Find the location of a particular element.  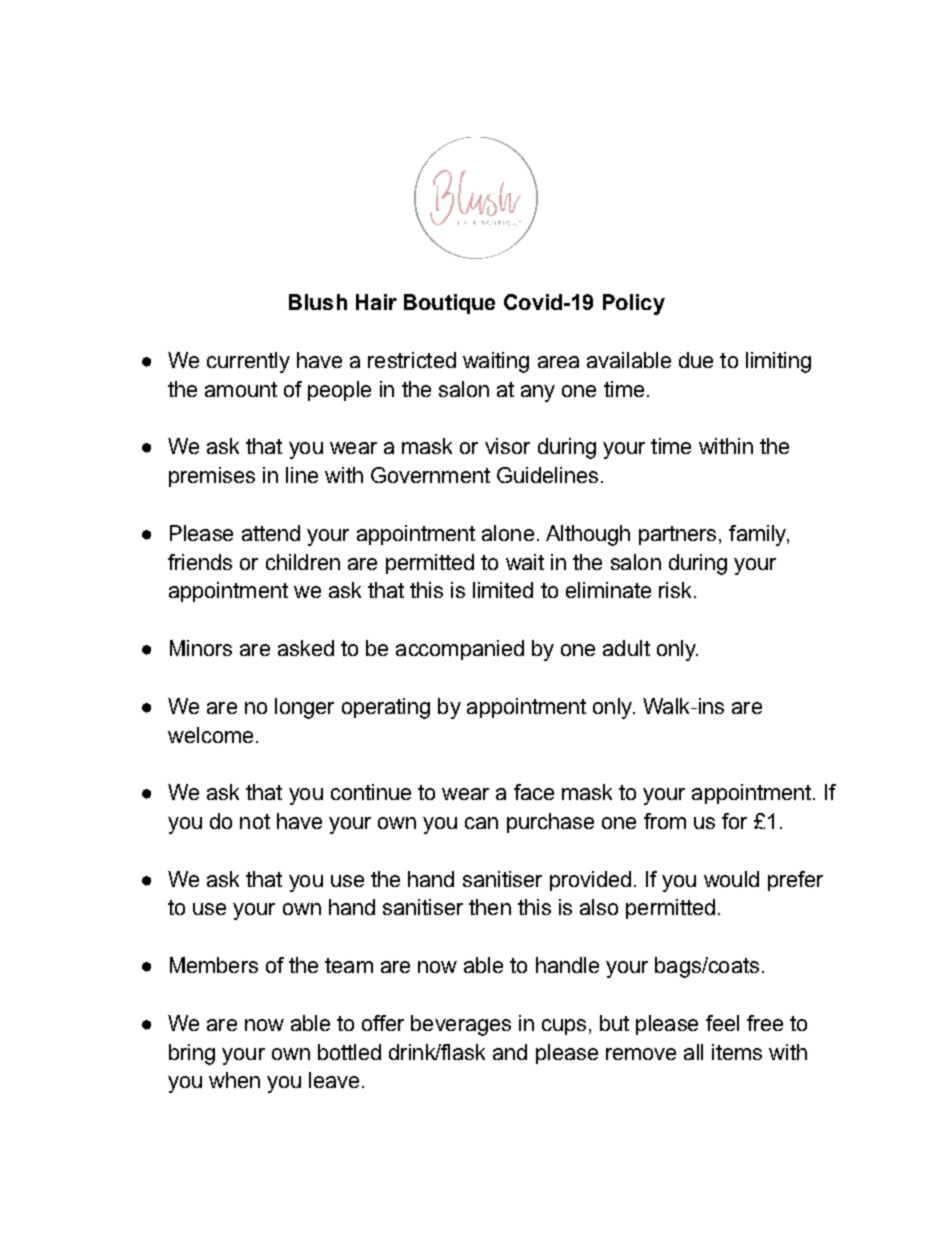

longer is located at coordinates (304, 708).
